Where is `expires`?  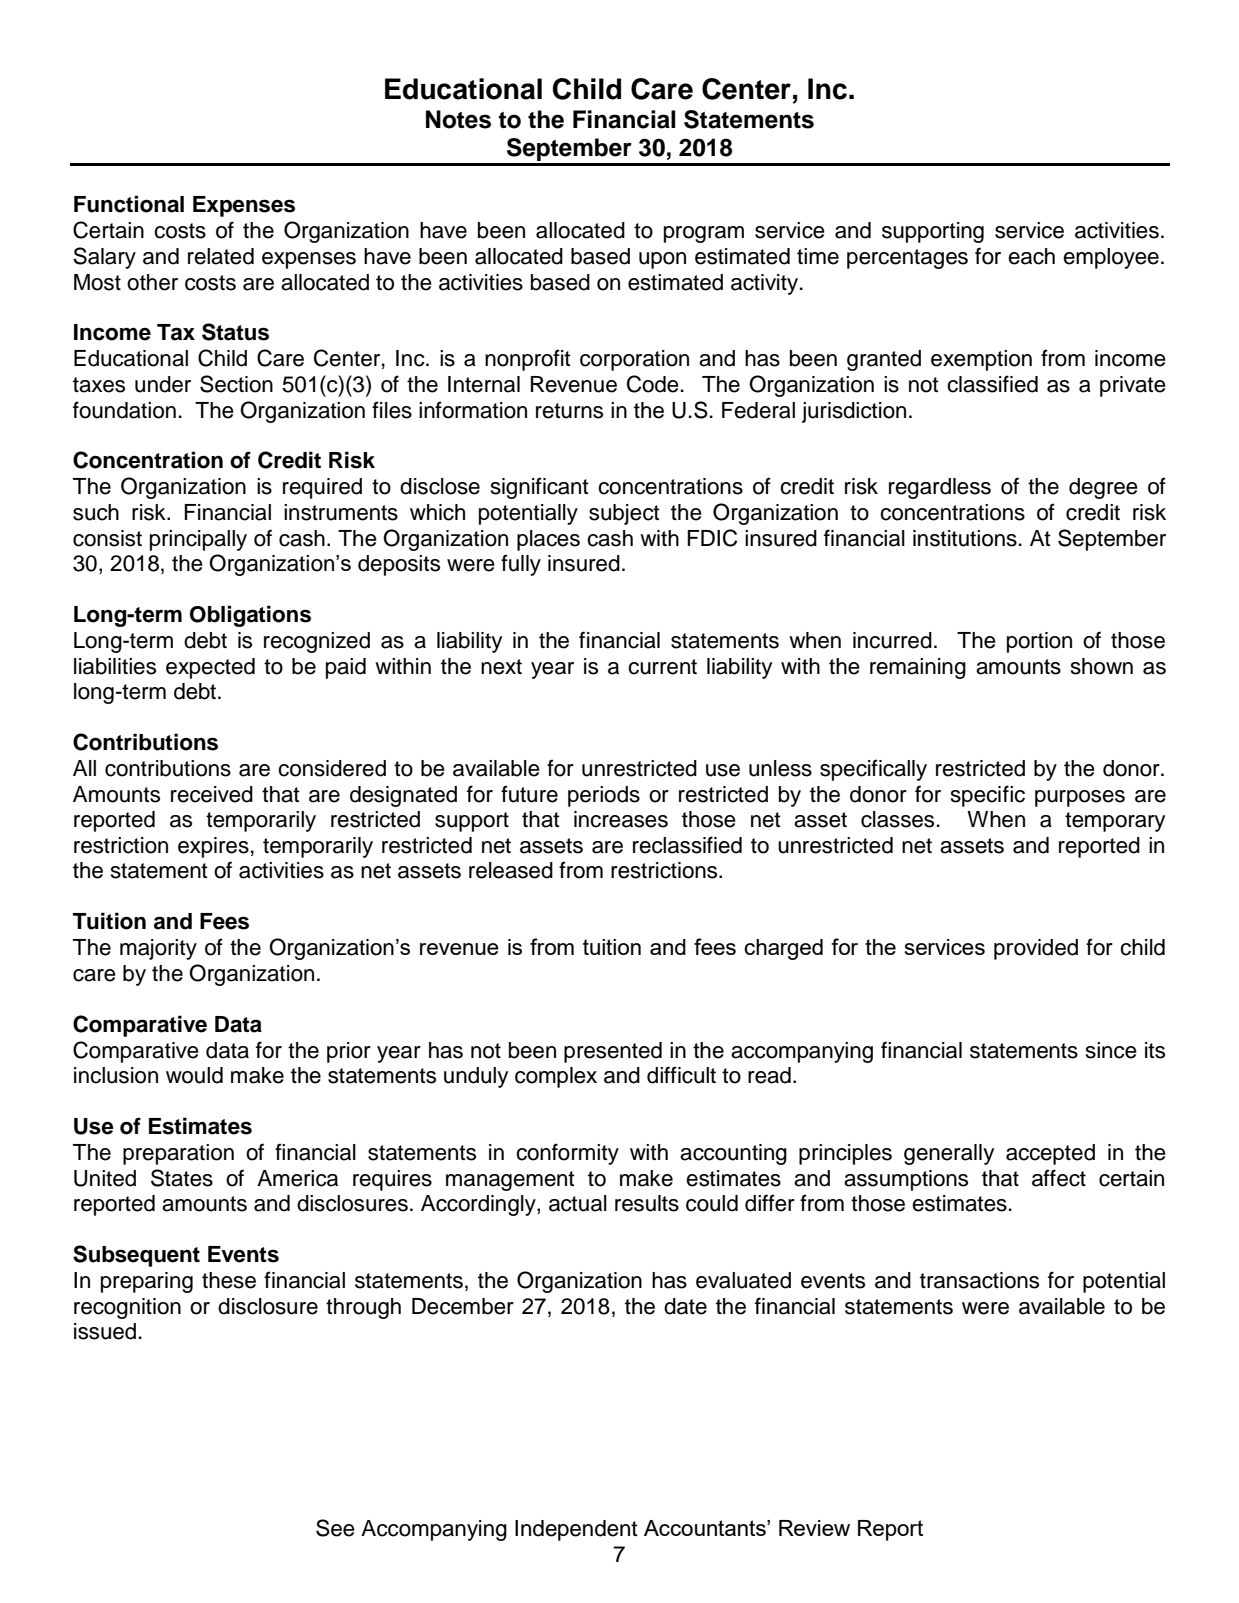 expires is located at coordinates (213, 847).
